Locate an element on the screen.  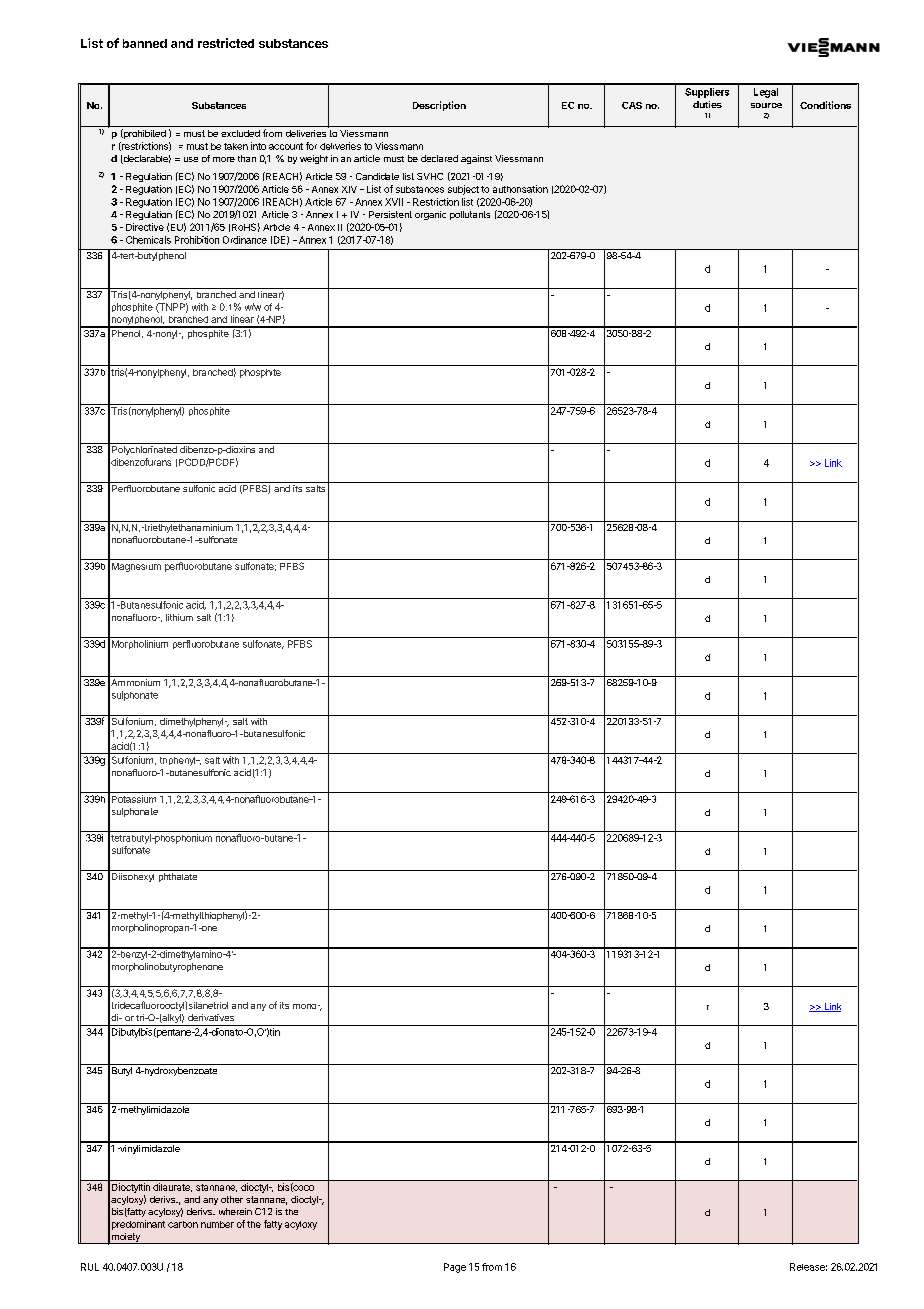
Description is located at coordinates (439, 106).
